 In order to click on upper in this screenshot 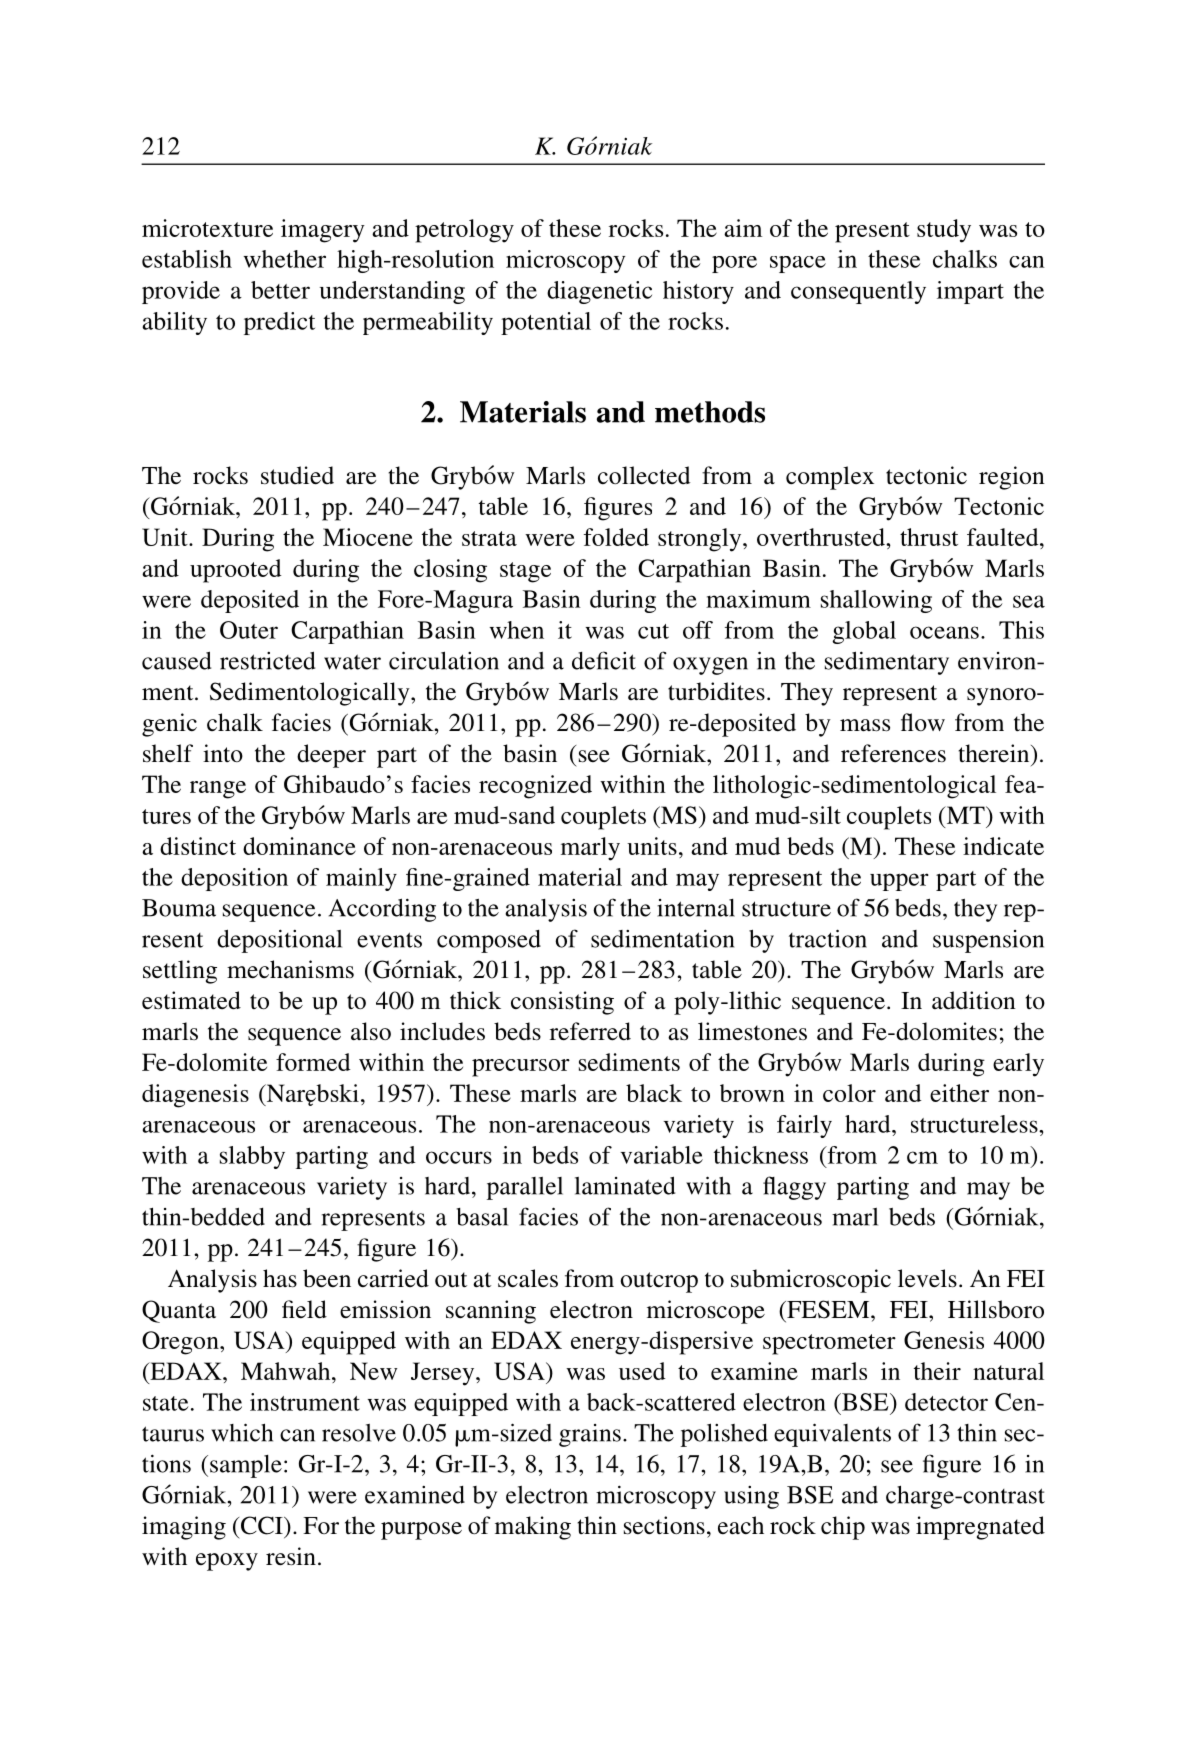, I will do `click(899, 882)`.
